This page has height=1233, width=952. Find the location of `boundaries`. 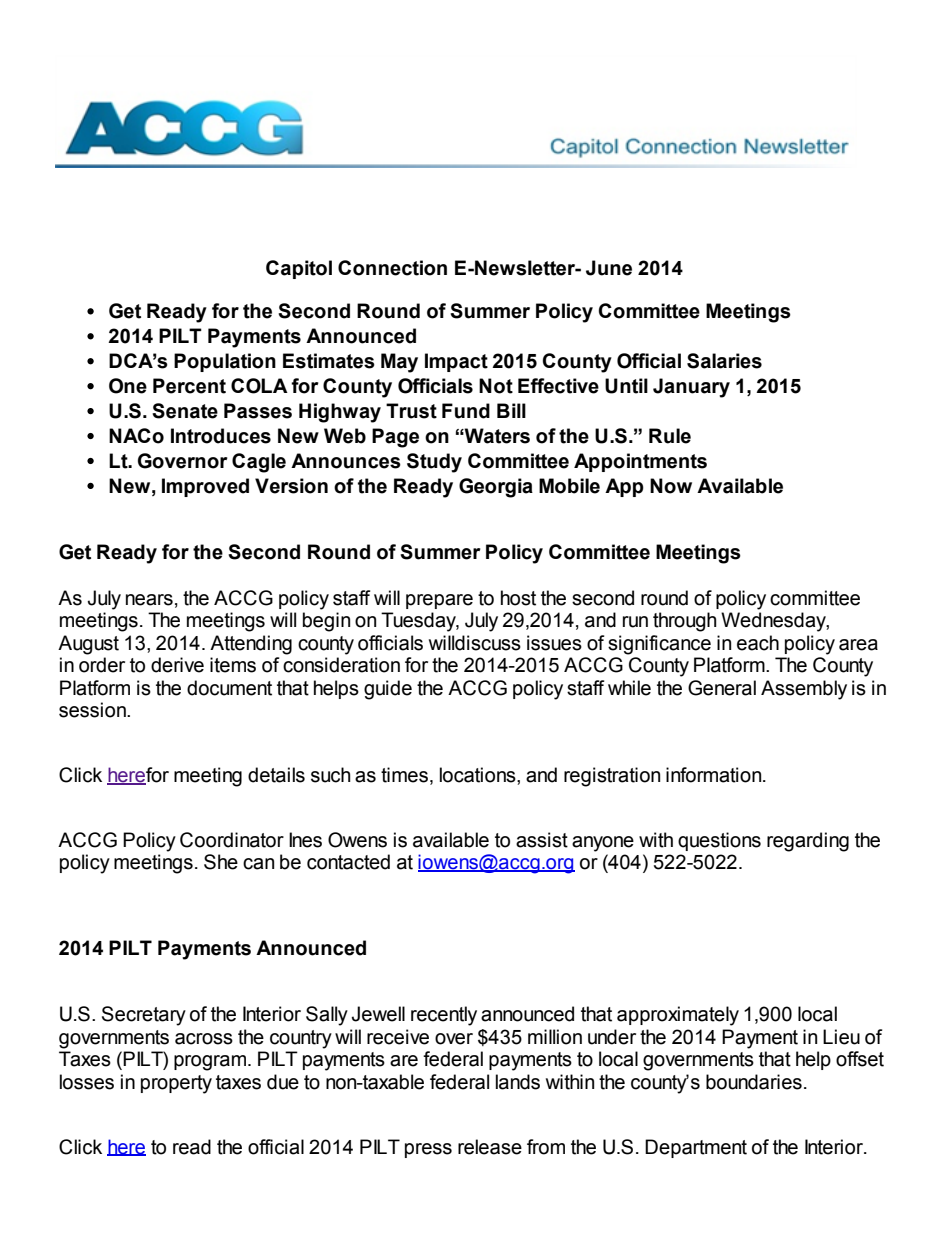

boundaries is located at coordinates (754, 1082).
